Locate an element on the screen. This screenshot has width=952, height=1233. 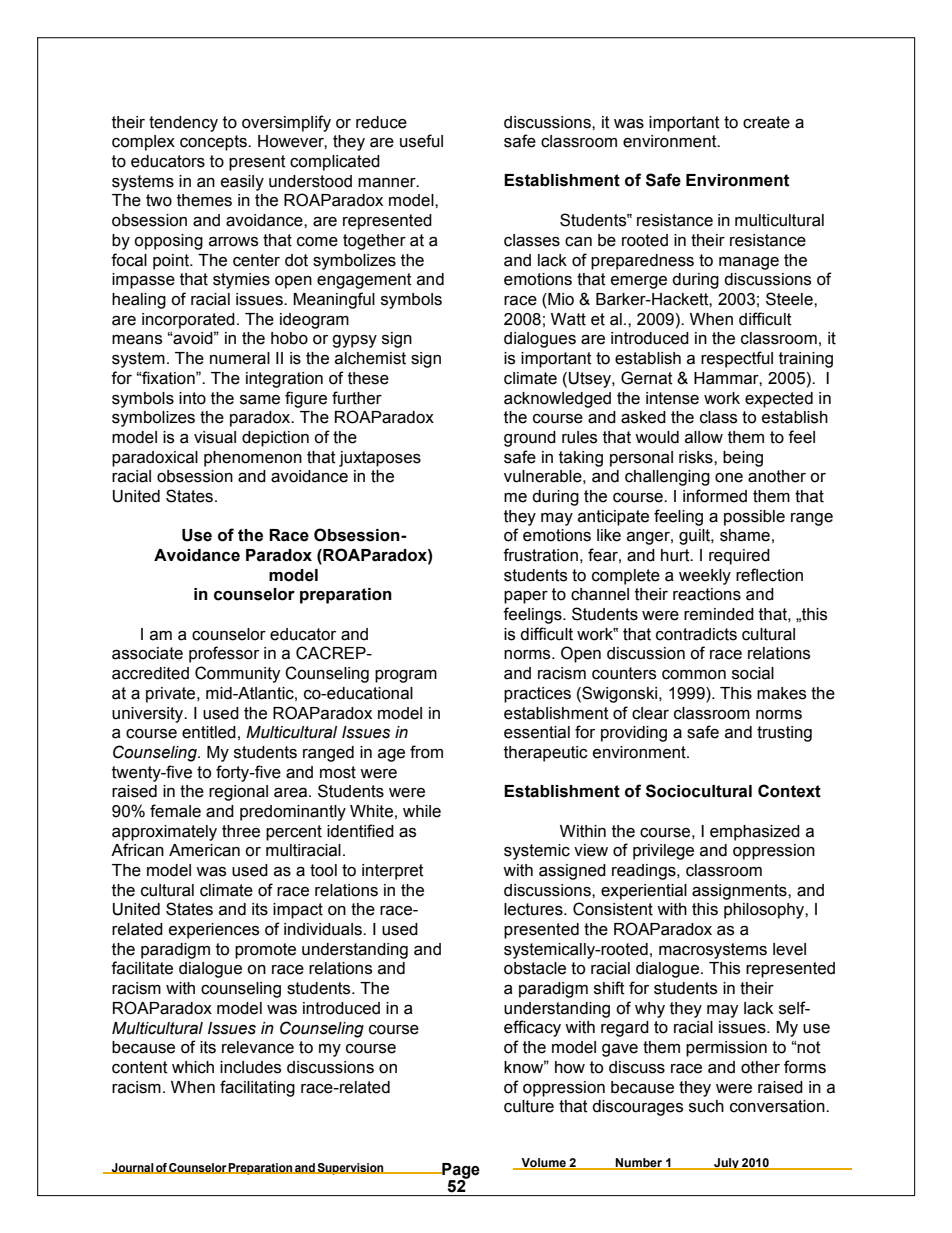
emphasized is located at coordinates (755, 833).
